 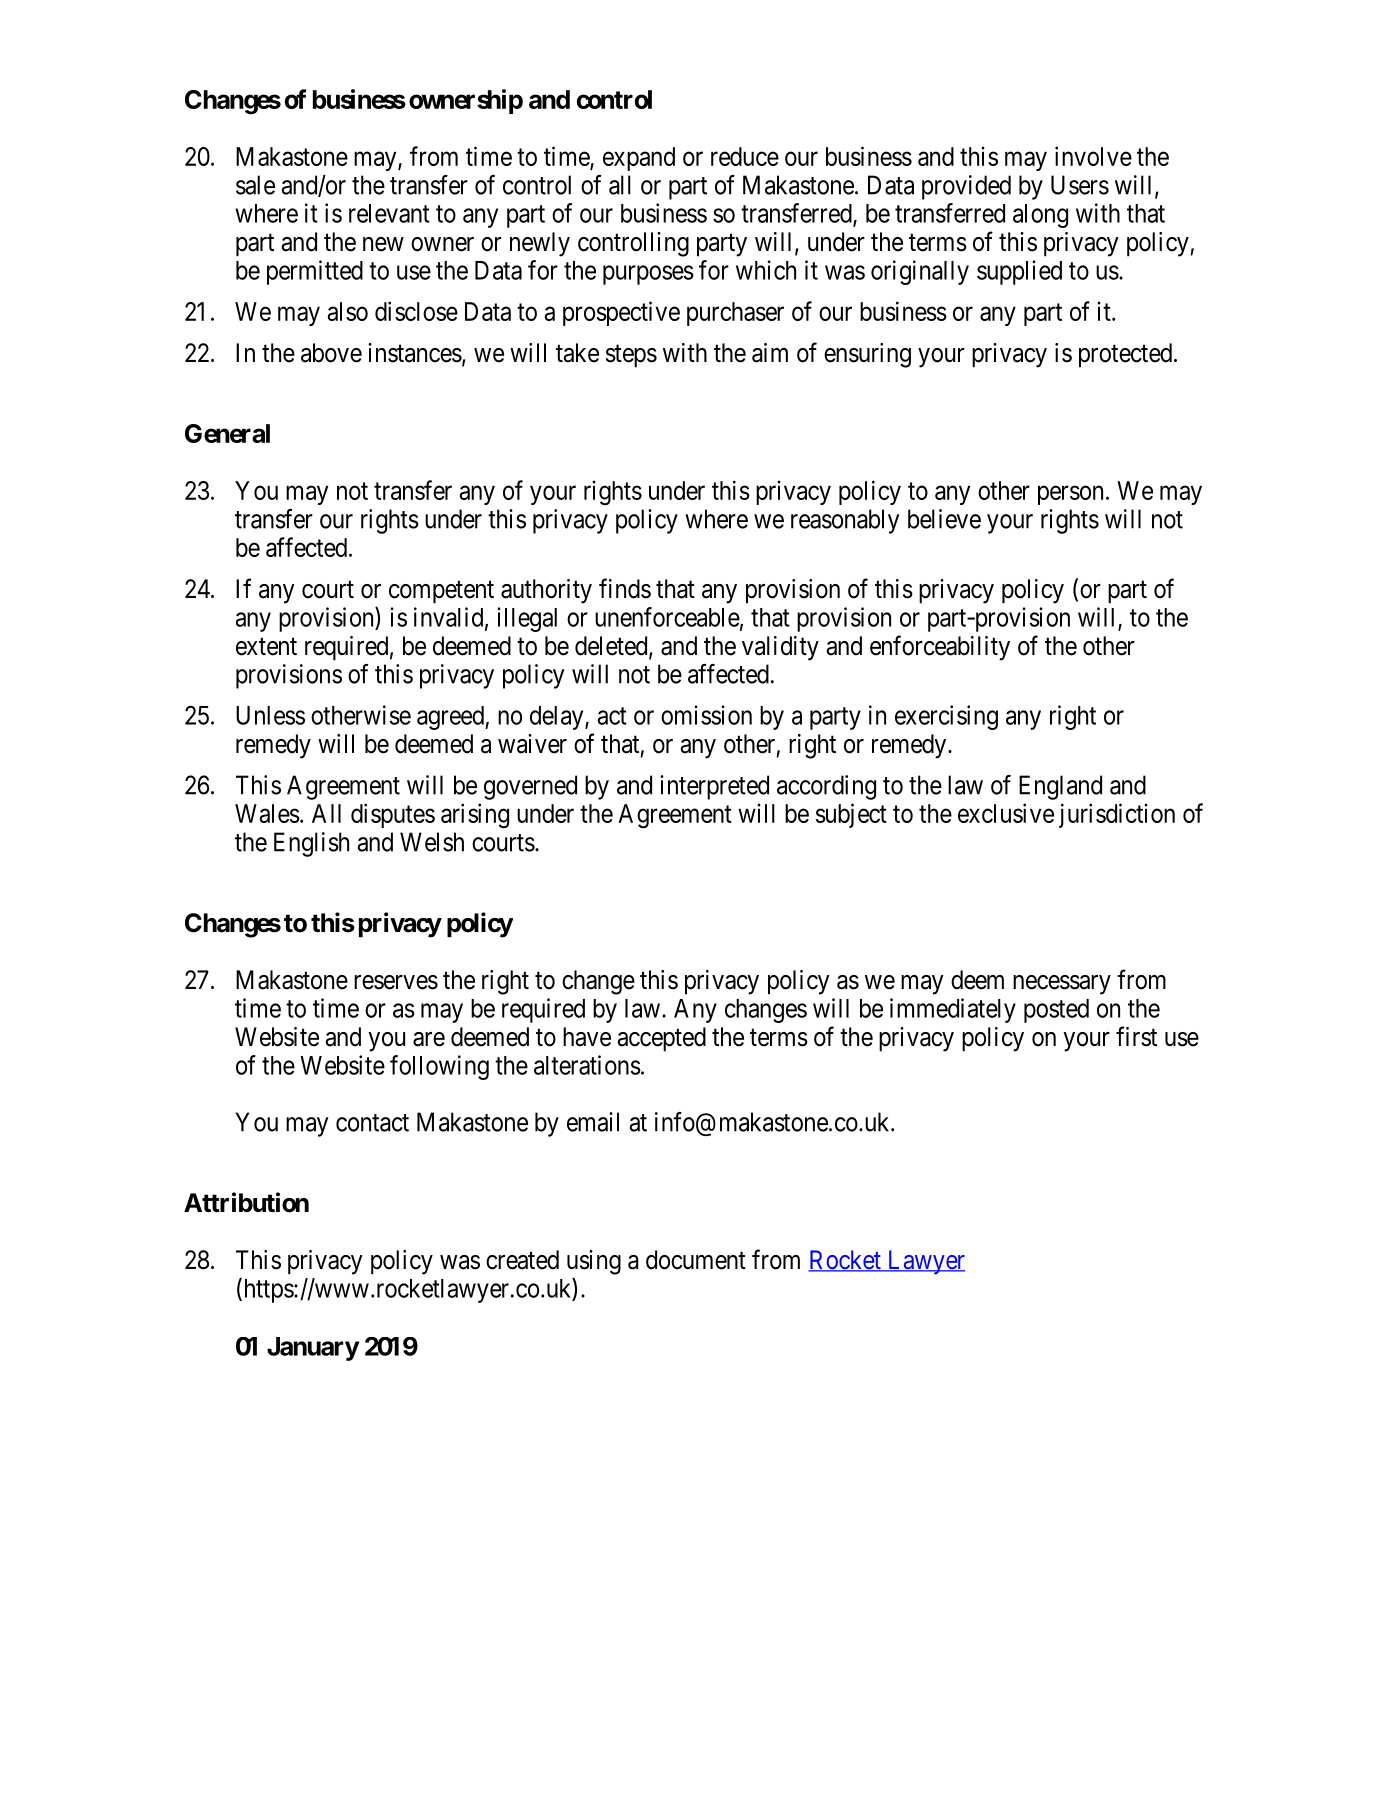 What do you see at coordinates (706, 715) in the image?
I see `omission` at bounding box center [706, 715].
